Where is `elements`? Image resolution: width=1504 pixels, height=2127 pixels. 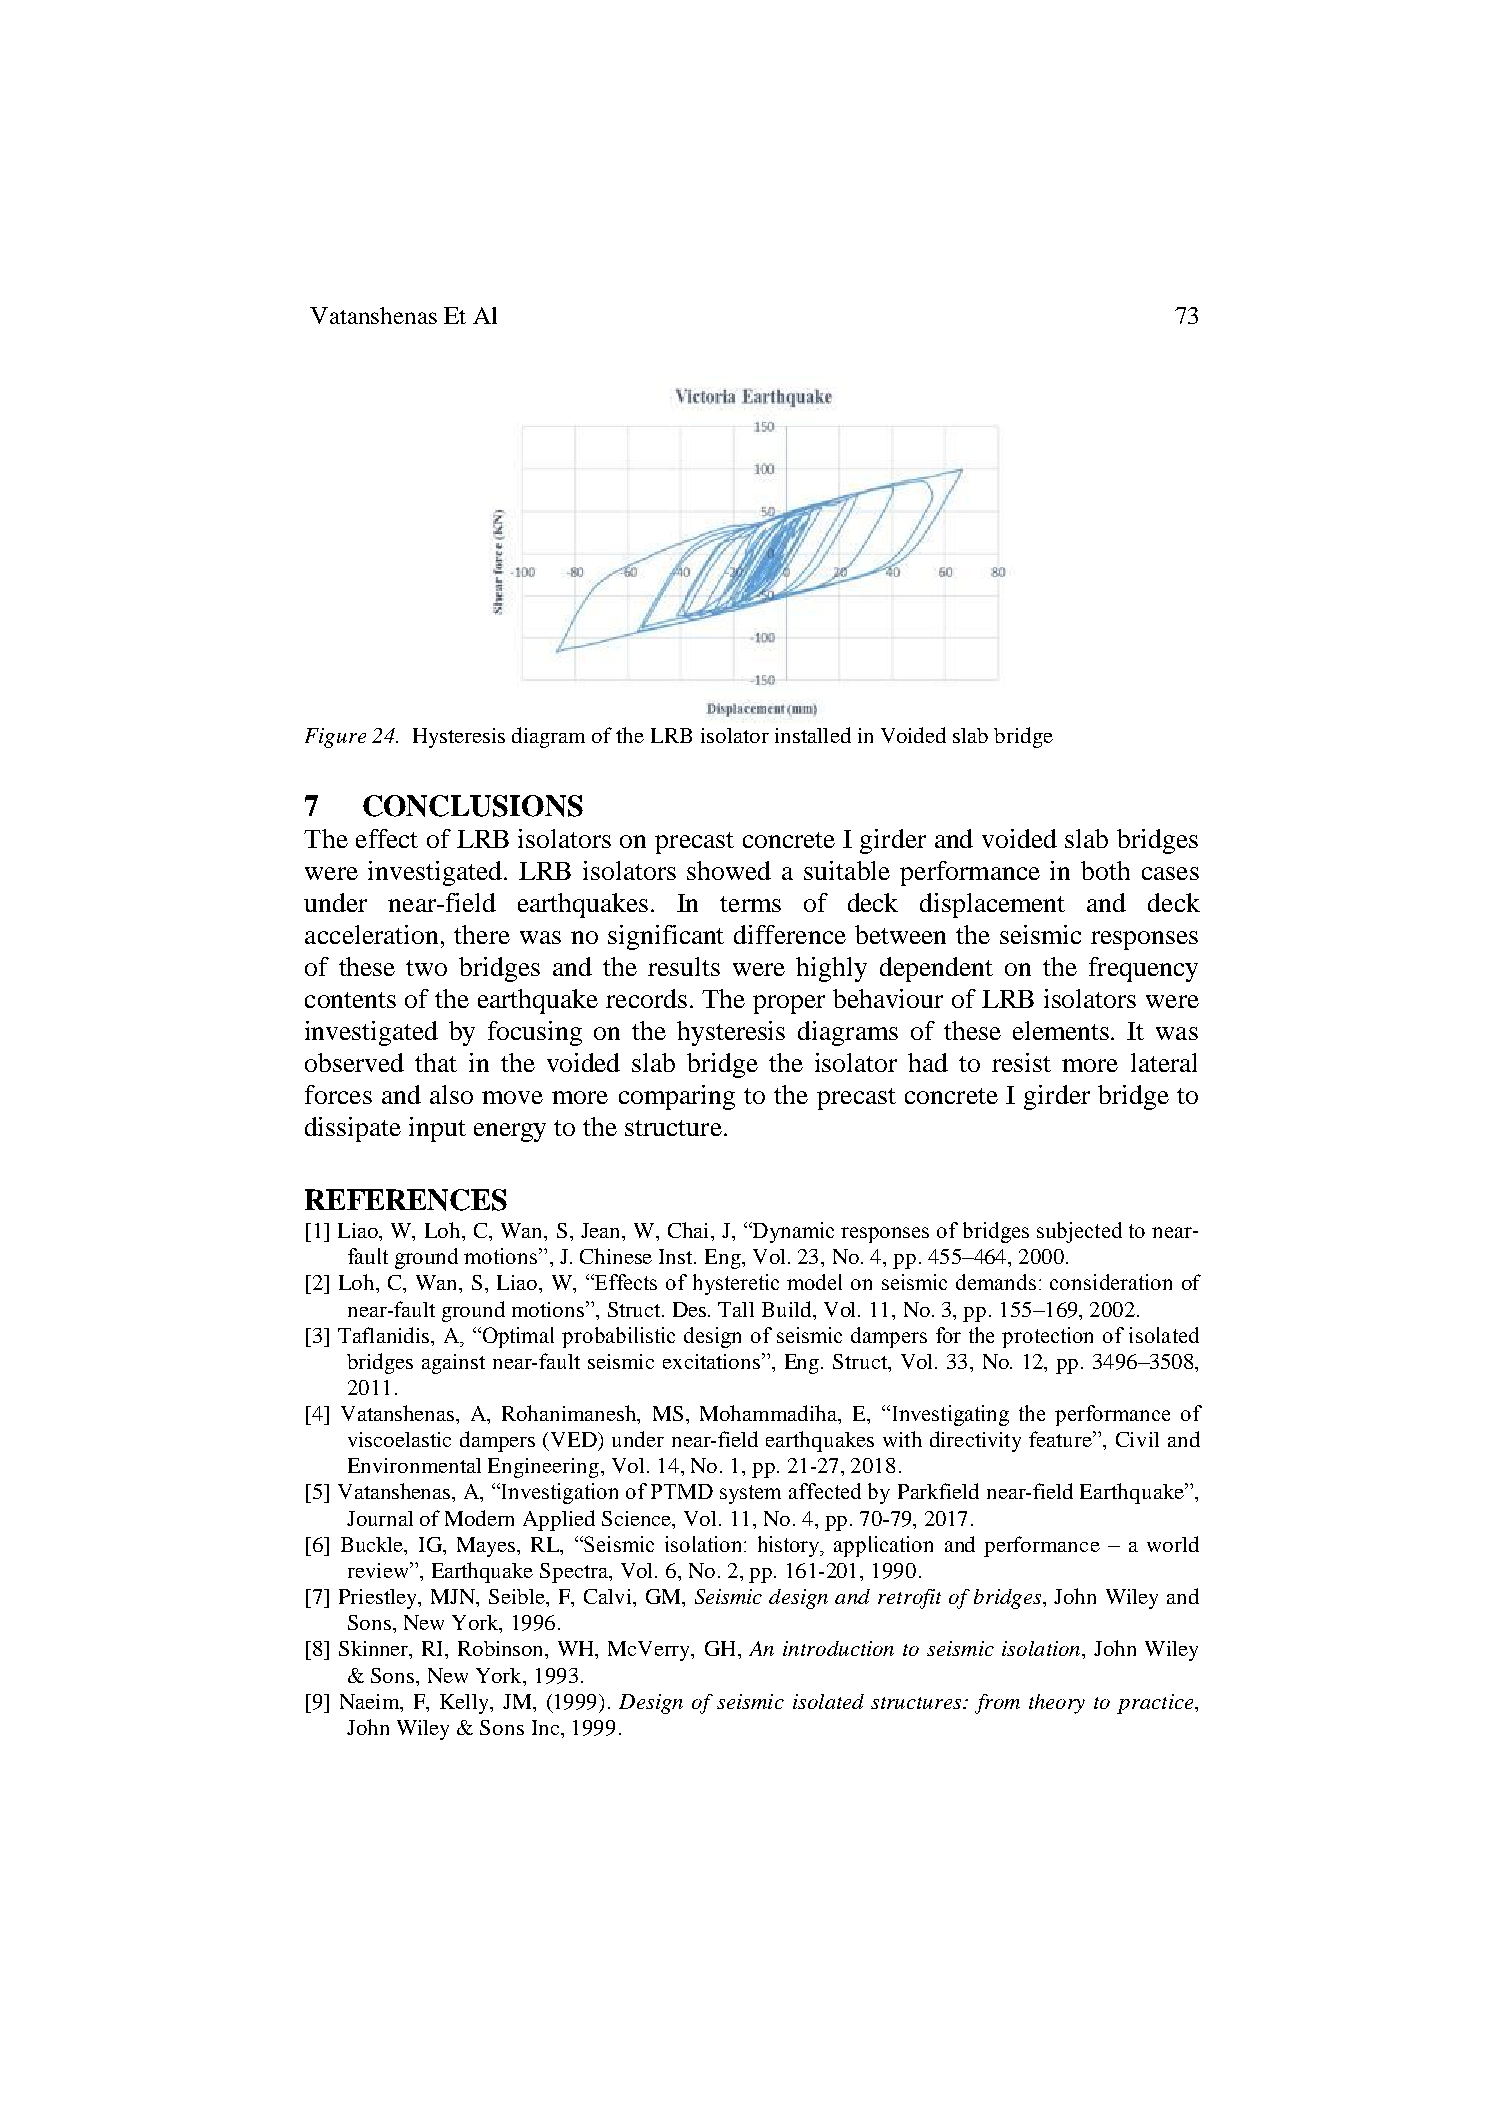 elements is located at coordinates (1062, 1030).
